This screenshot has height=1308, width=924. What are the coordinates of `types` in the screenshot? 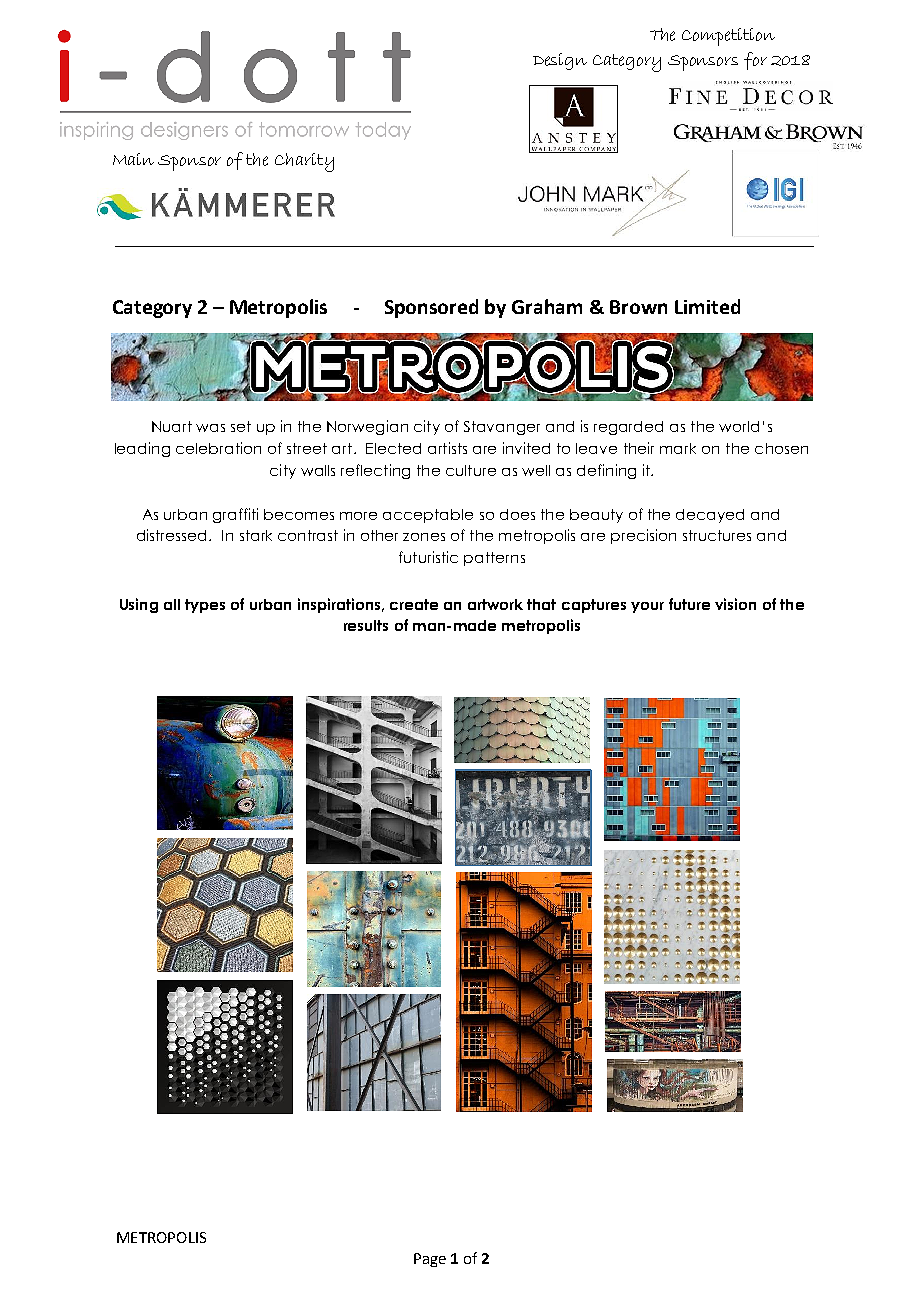 It's located at (205, 606).
